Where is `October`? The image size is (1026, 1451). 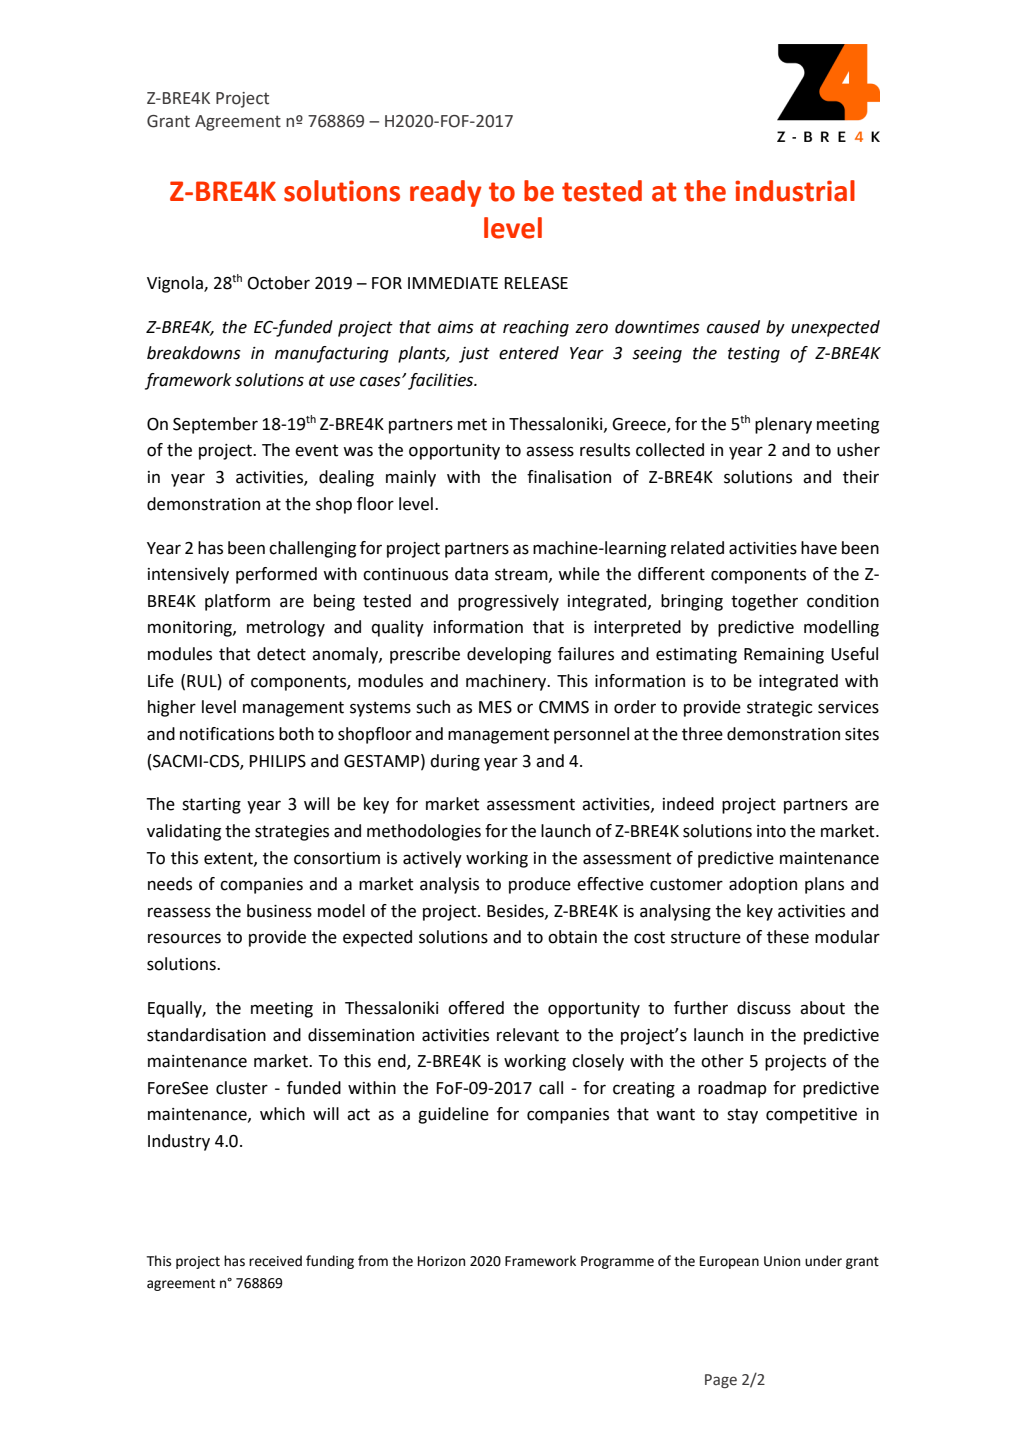 October is located at coordinates (279, 283).
